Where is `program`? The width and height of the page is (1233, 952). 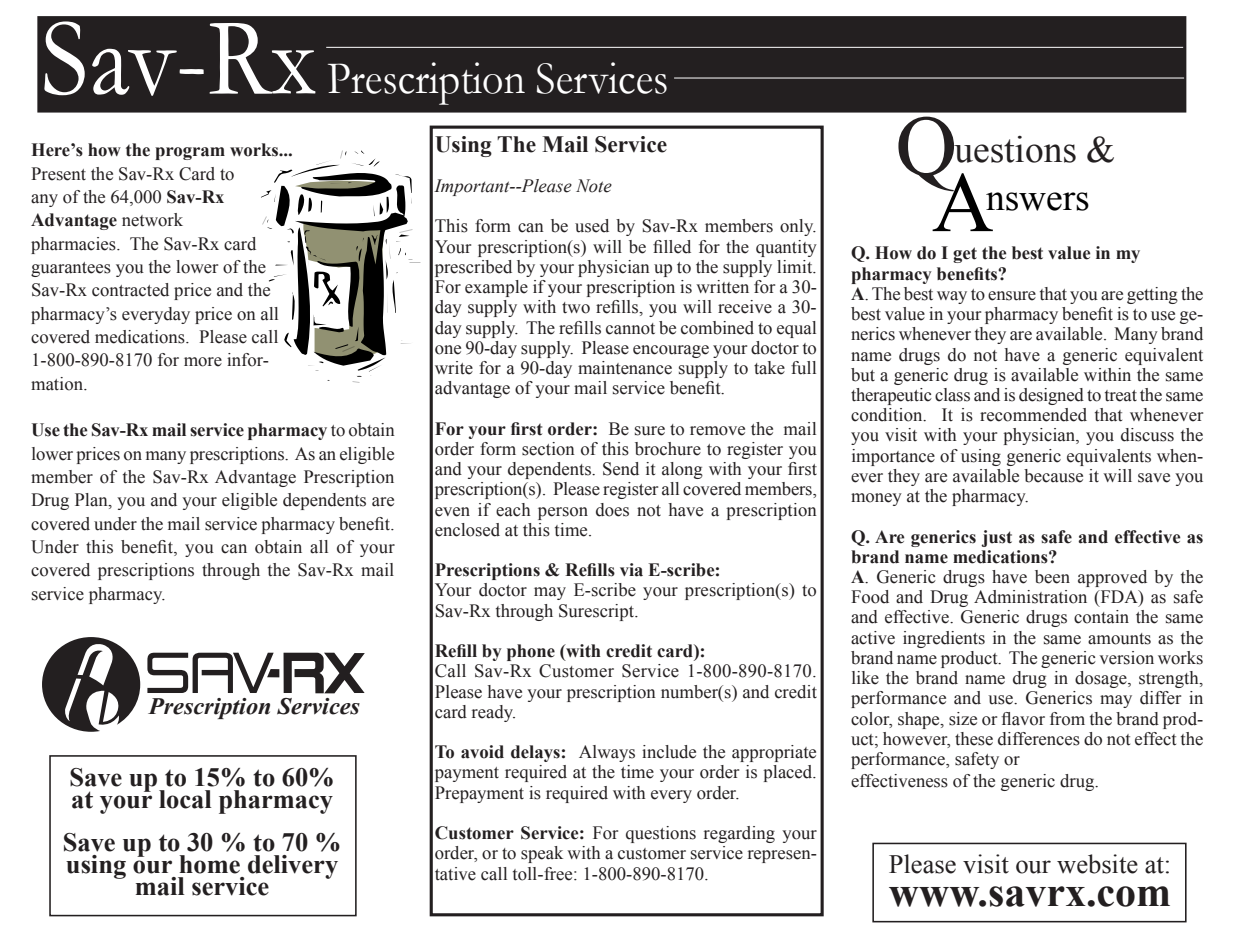
program is located at coordinates (190, 153).
